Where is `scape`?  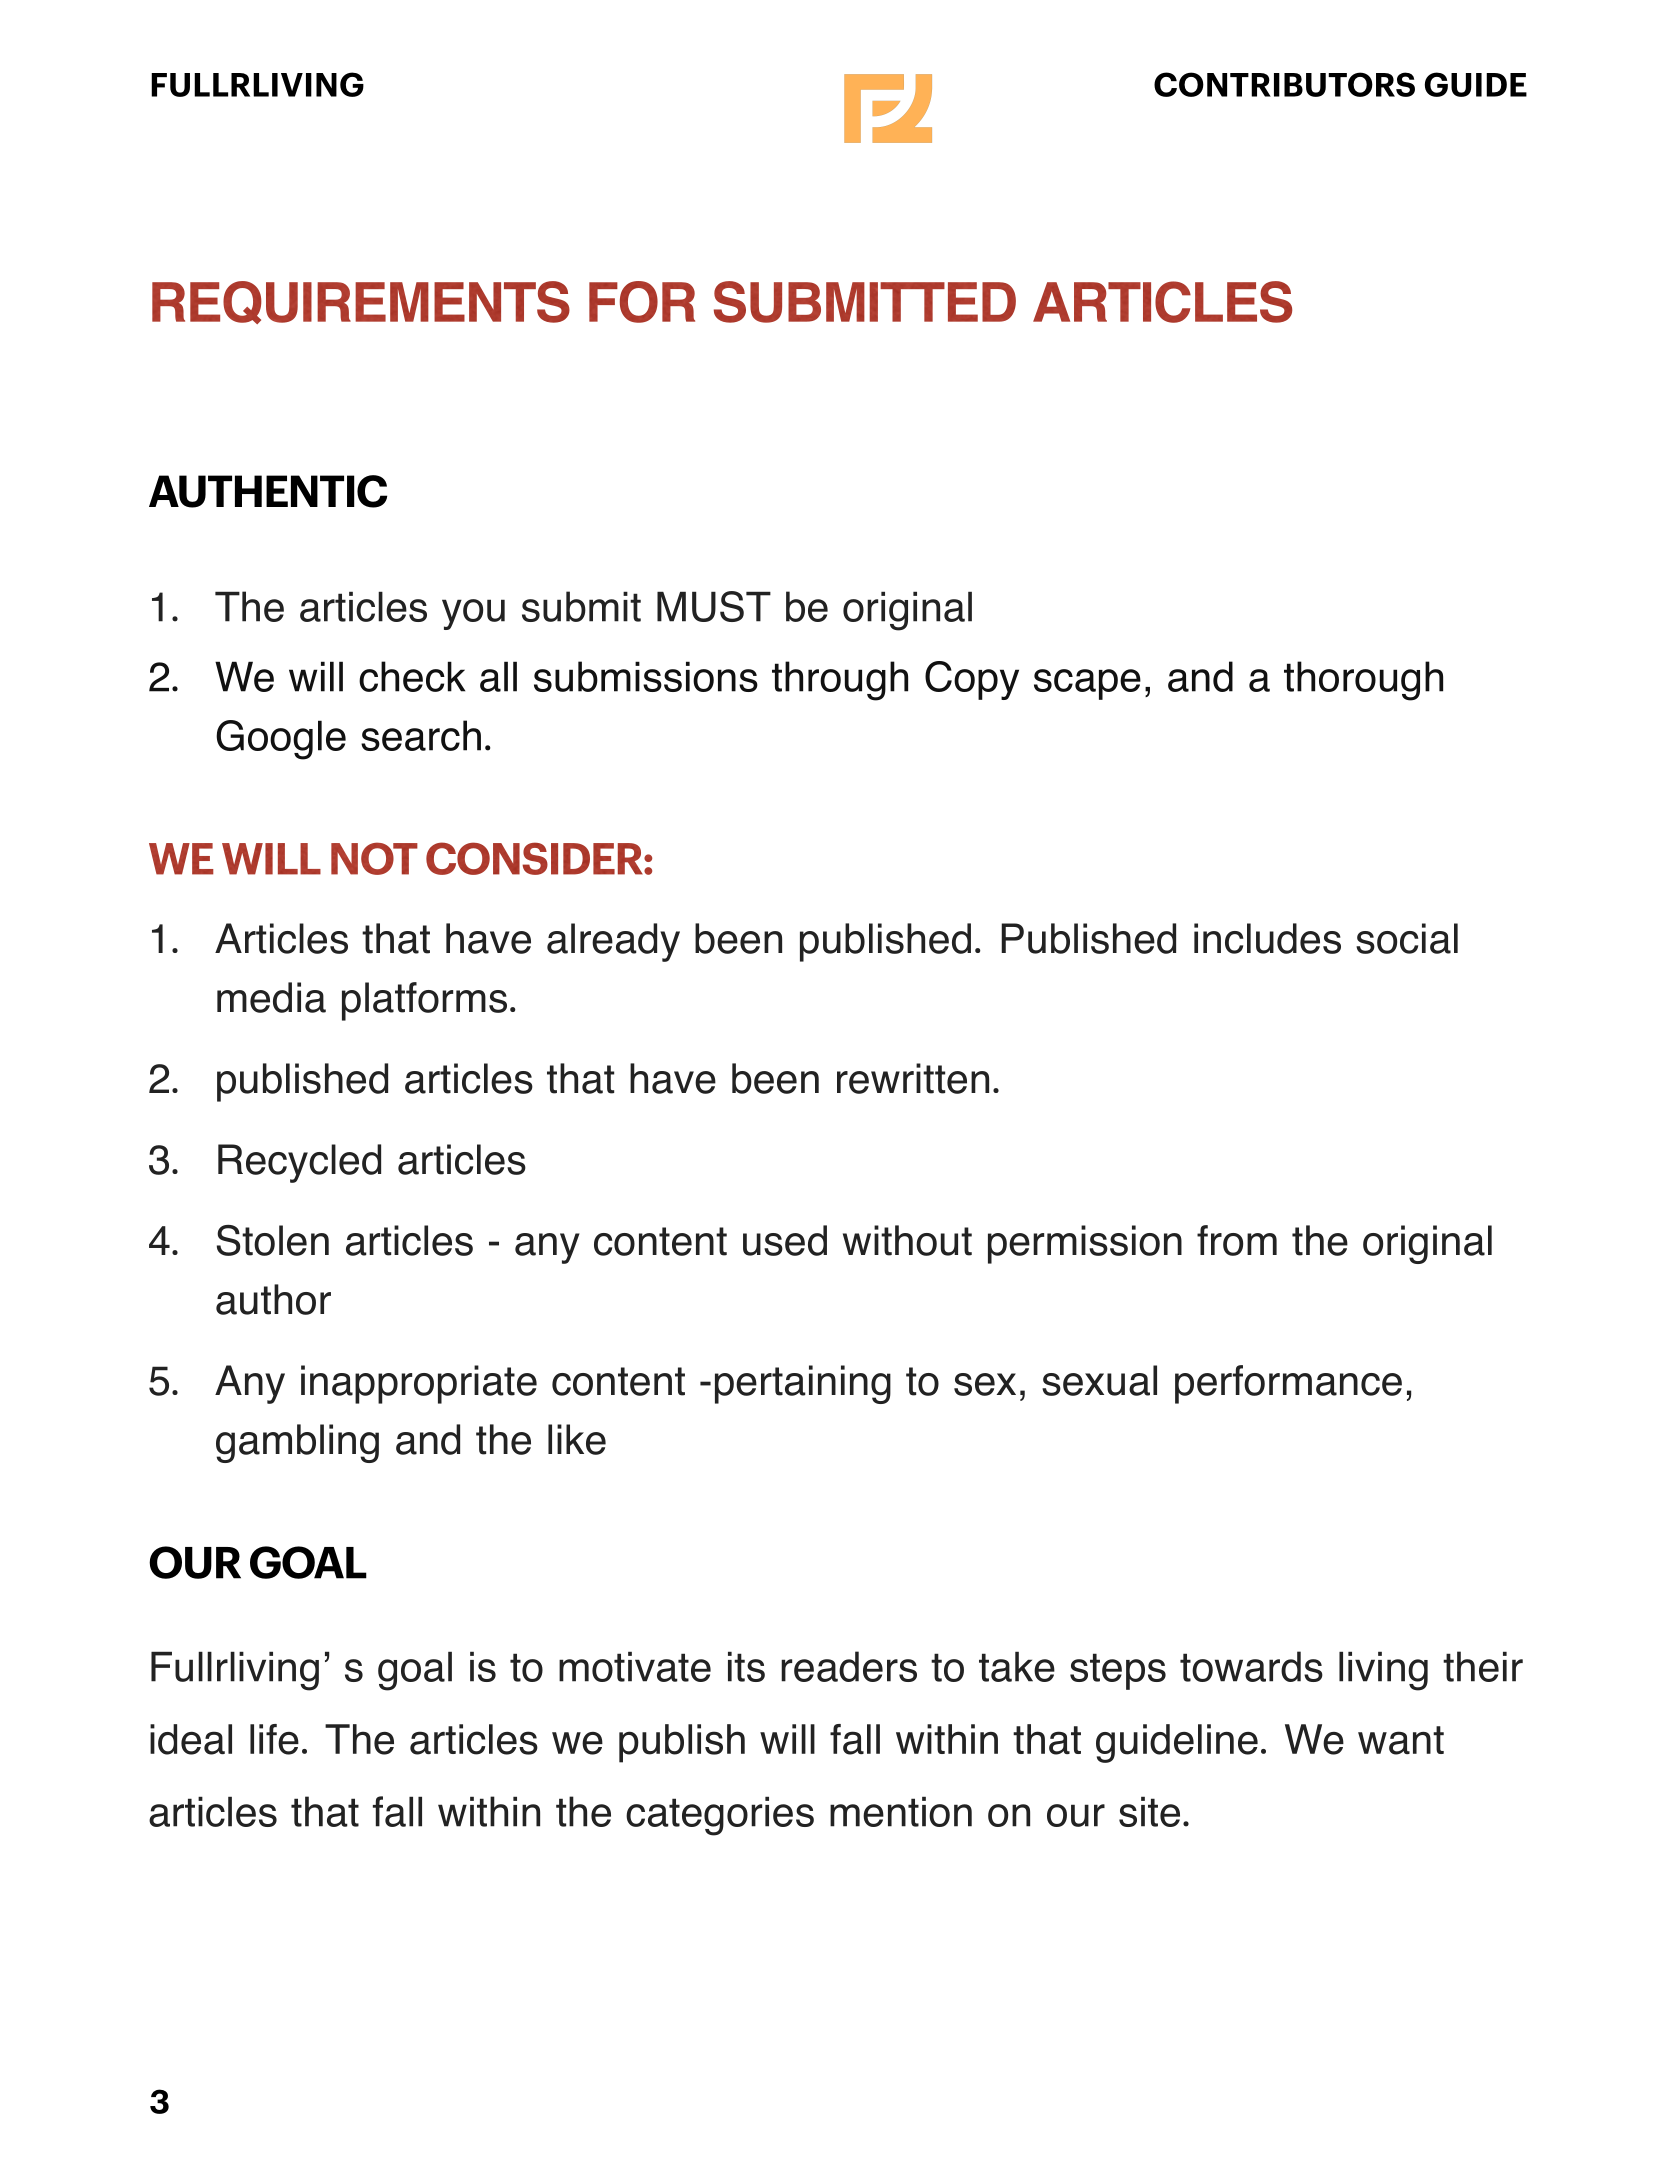 scape is located at coordinates (1087, 684).
